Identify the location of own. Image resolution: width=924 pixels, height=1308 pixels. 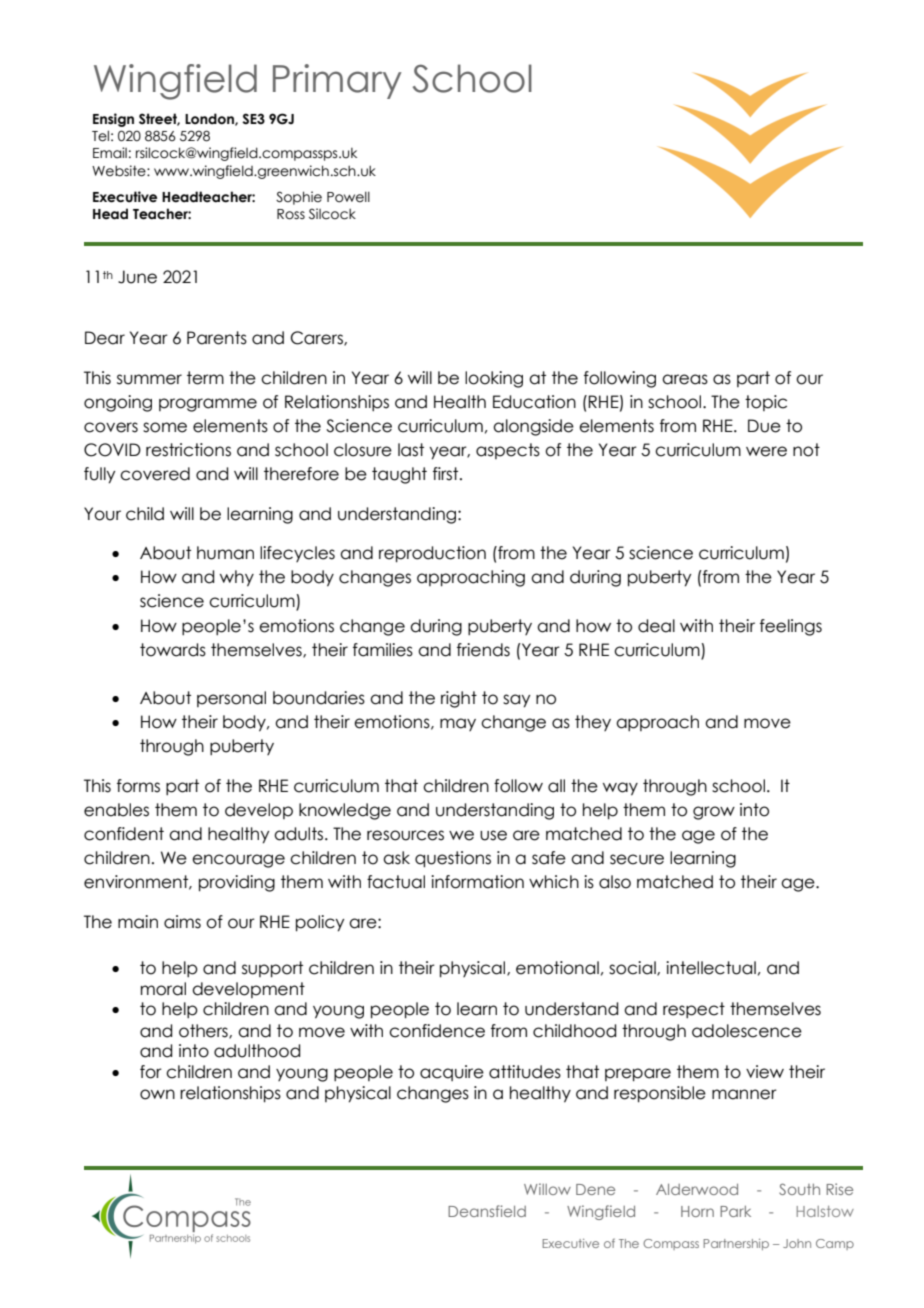
(157, 1094).
